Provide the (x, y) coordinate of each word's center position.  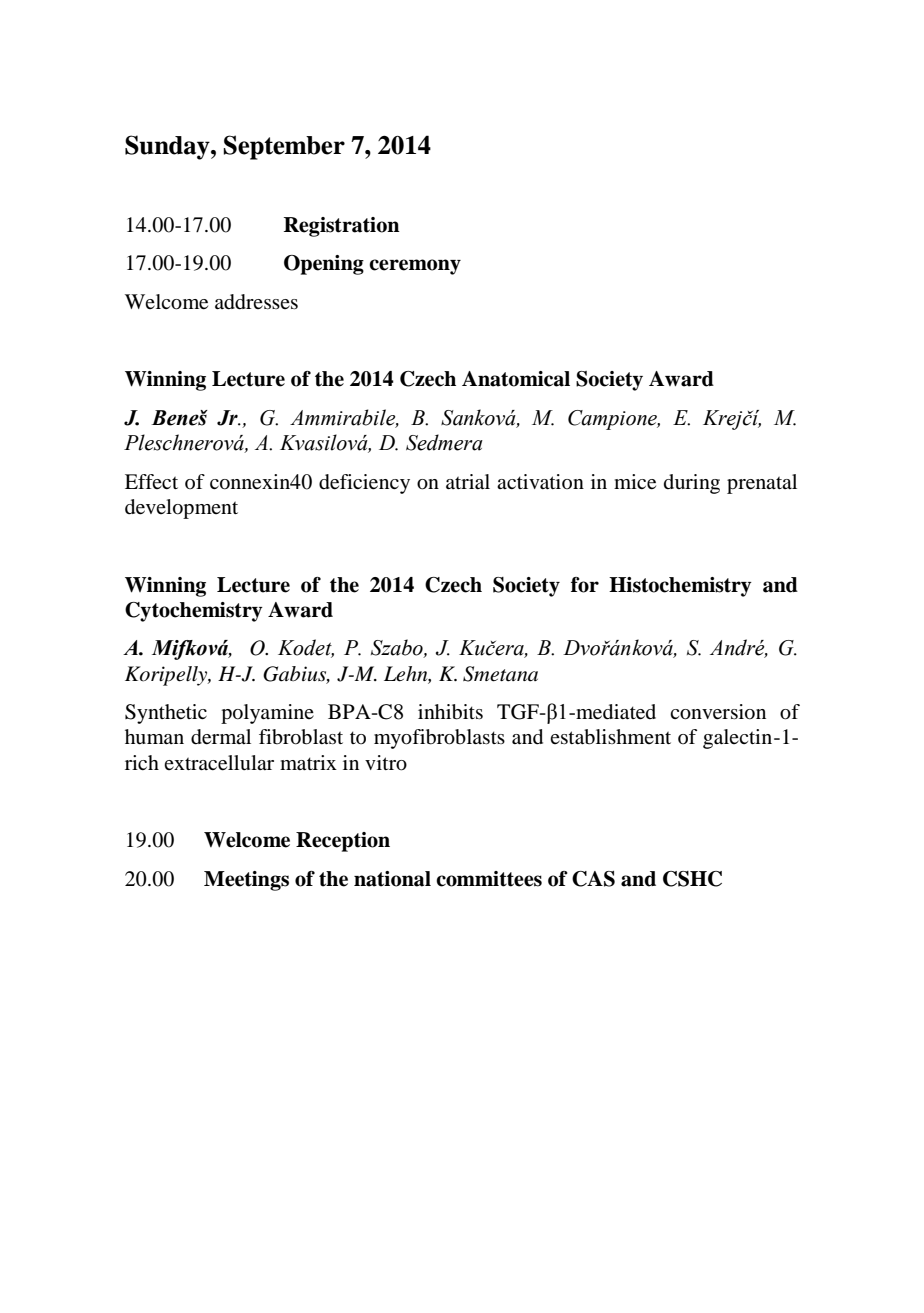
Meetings (246, 881)
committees (489, 879)
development (181, 509)
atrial (468, 482)
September (284, 147)
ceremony (415, 267)
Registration (342, 227)
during (692, 484)
